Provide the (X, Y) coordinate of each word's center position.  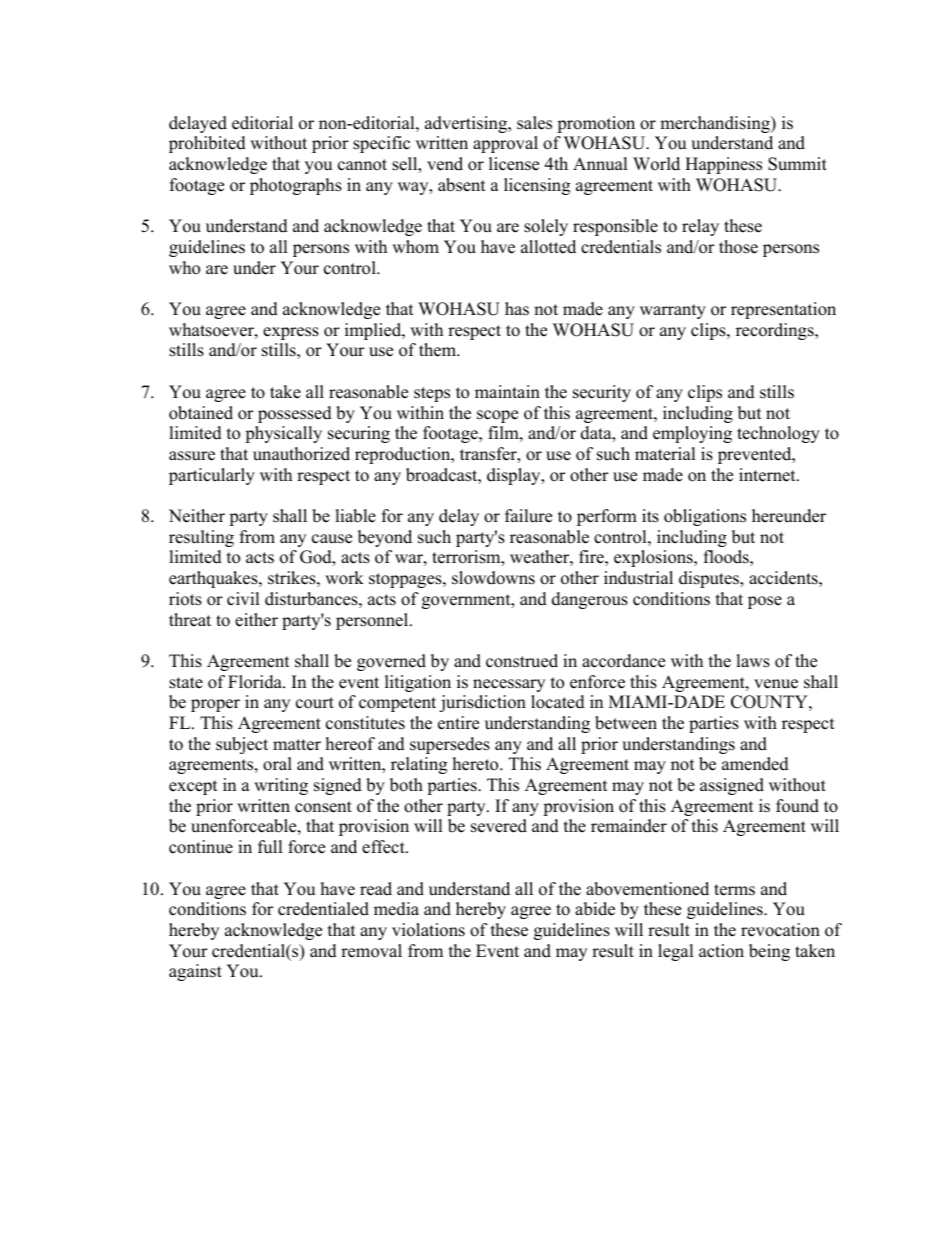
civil (243, 599)
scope (497, 416)
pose (765, 602)
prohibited (207, 144)
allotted (548, 247)
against (195, 972)
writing (281, 786)
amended (755, 764)
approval (505, 144)
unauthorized (301, 454)
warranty (673, 311)
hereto (477, 764)
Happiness (723, 165)
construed (522, 661)
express (291, 333)
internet (768, 475)
